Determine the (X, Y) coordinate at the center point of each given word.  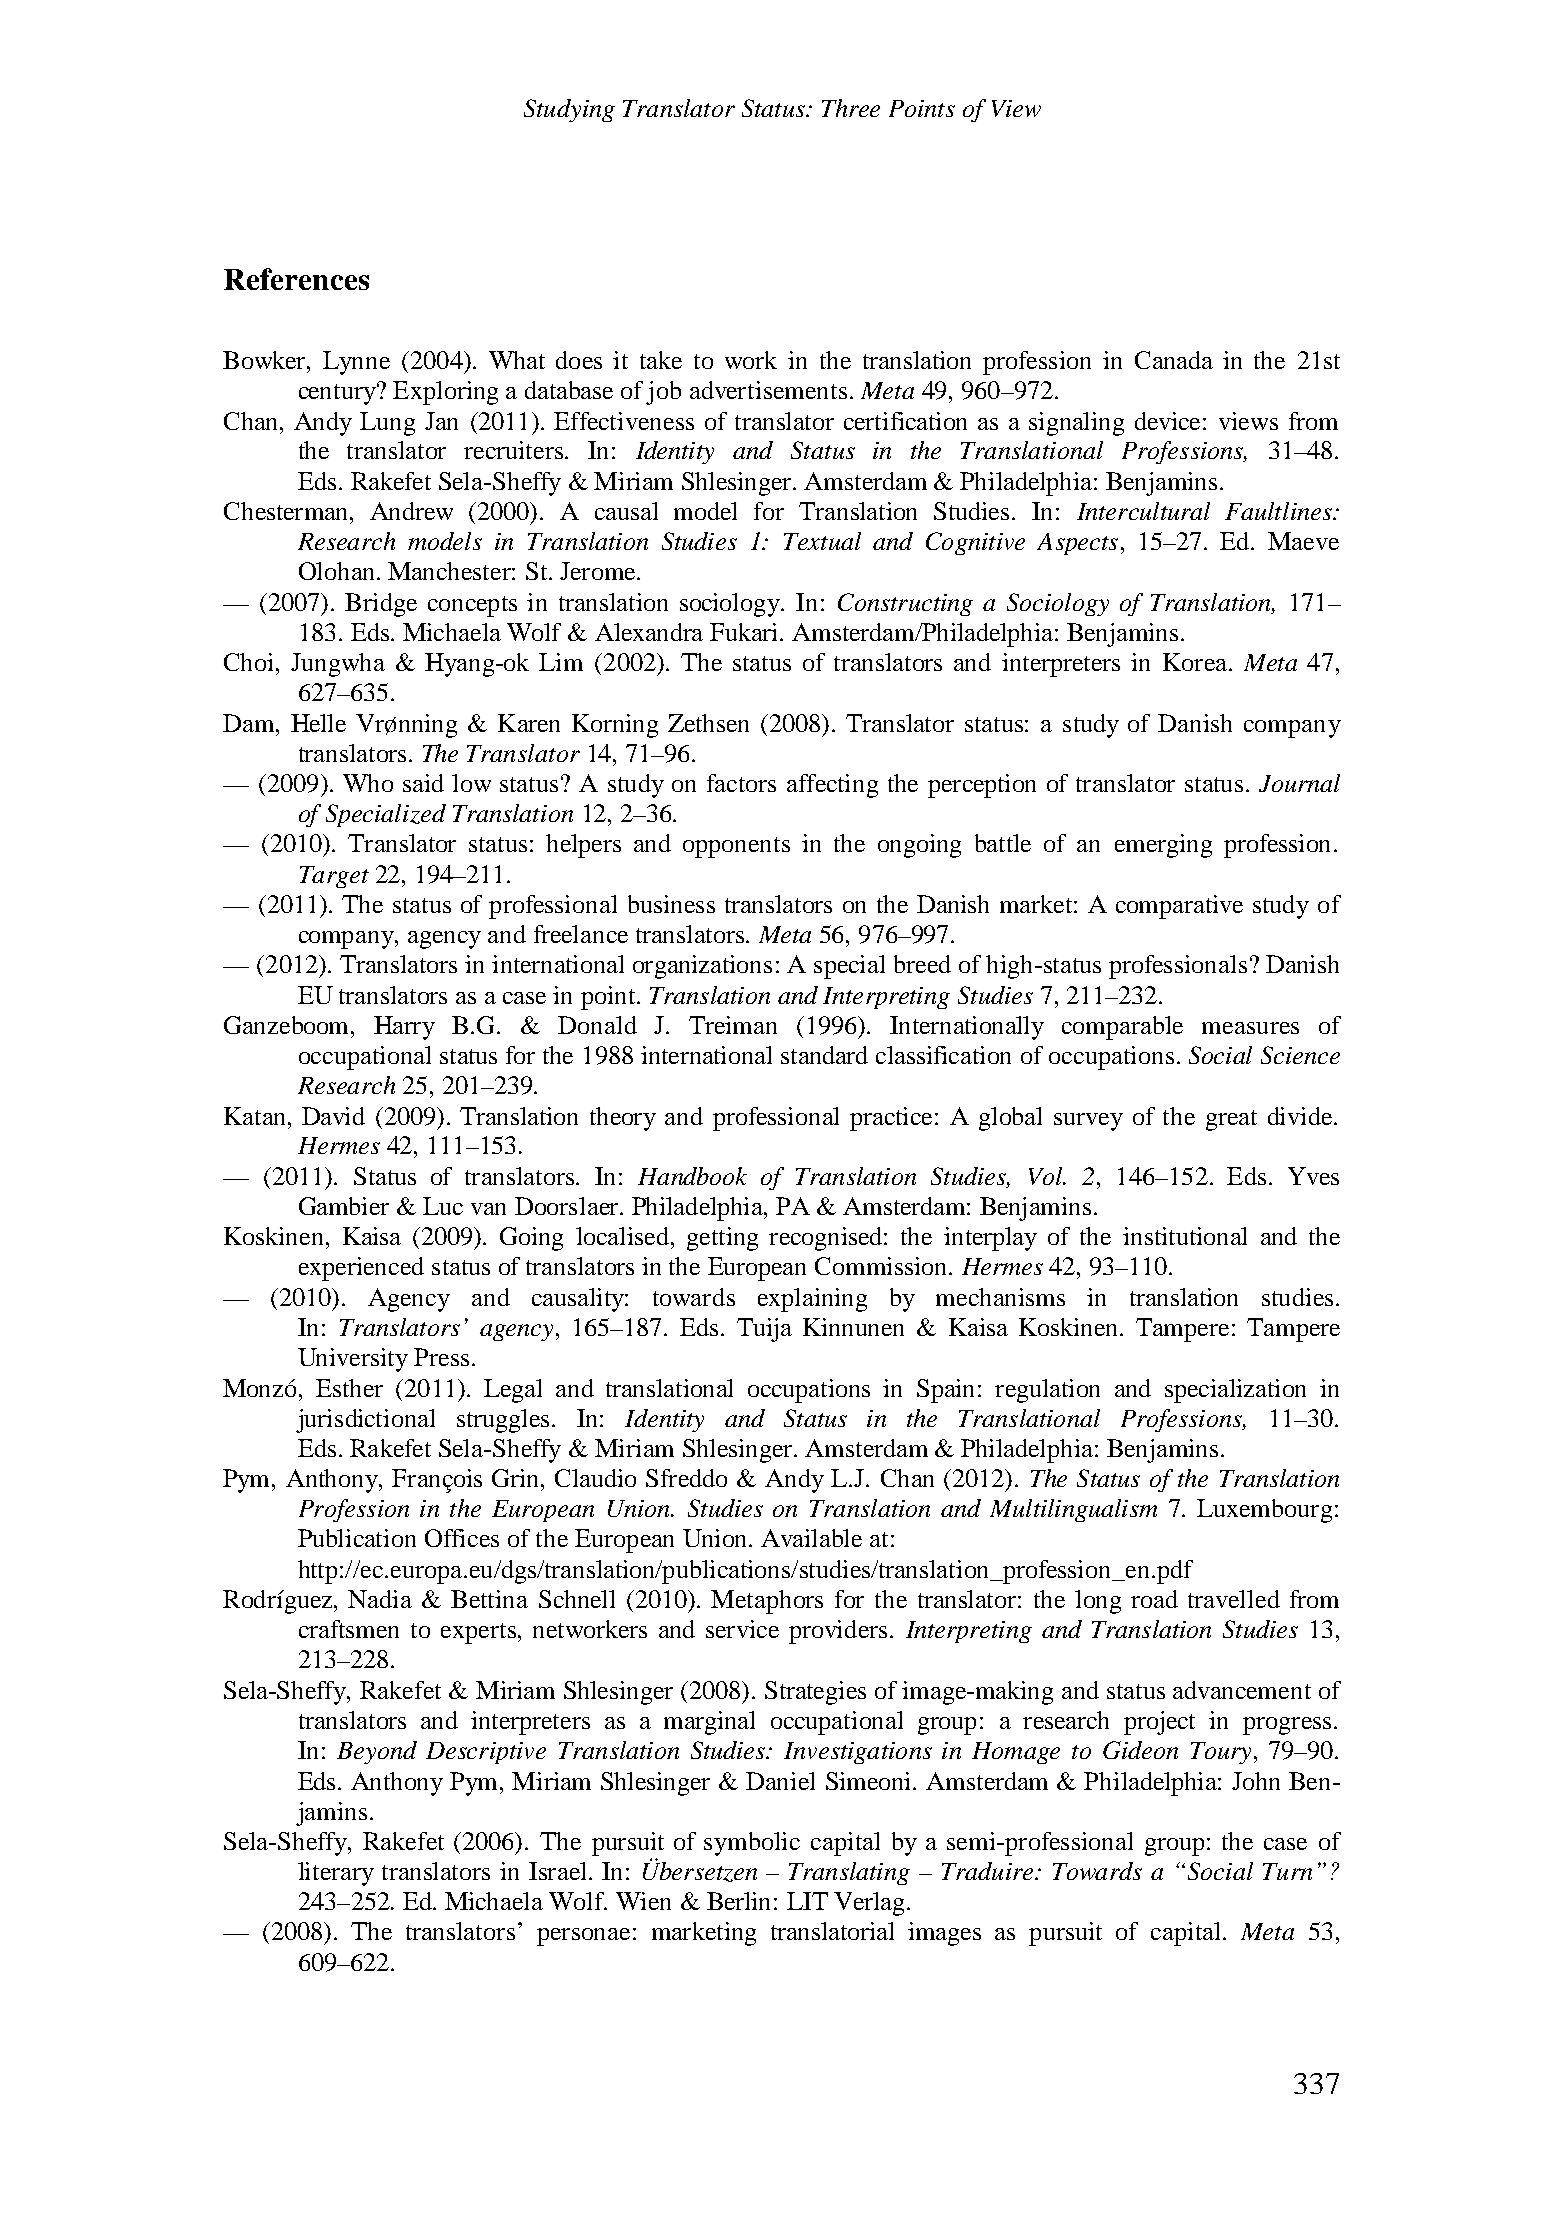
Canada (1174, 360)
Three (851, 108)
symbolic (752, 1844)
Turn (1287, 1871)
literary (336, 1874)
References (296, 279)
